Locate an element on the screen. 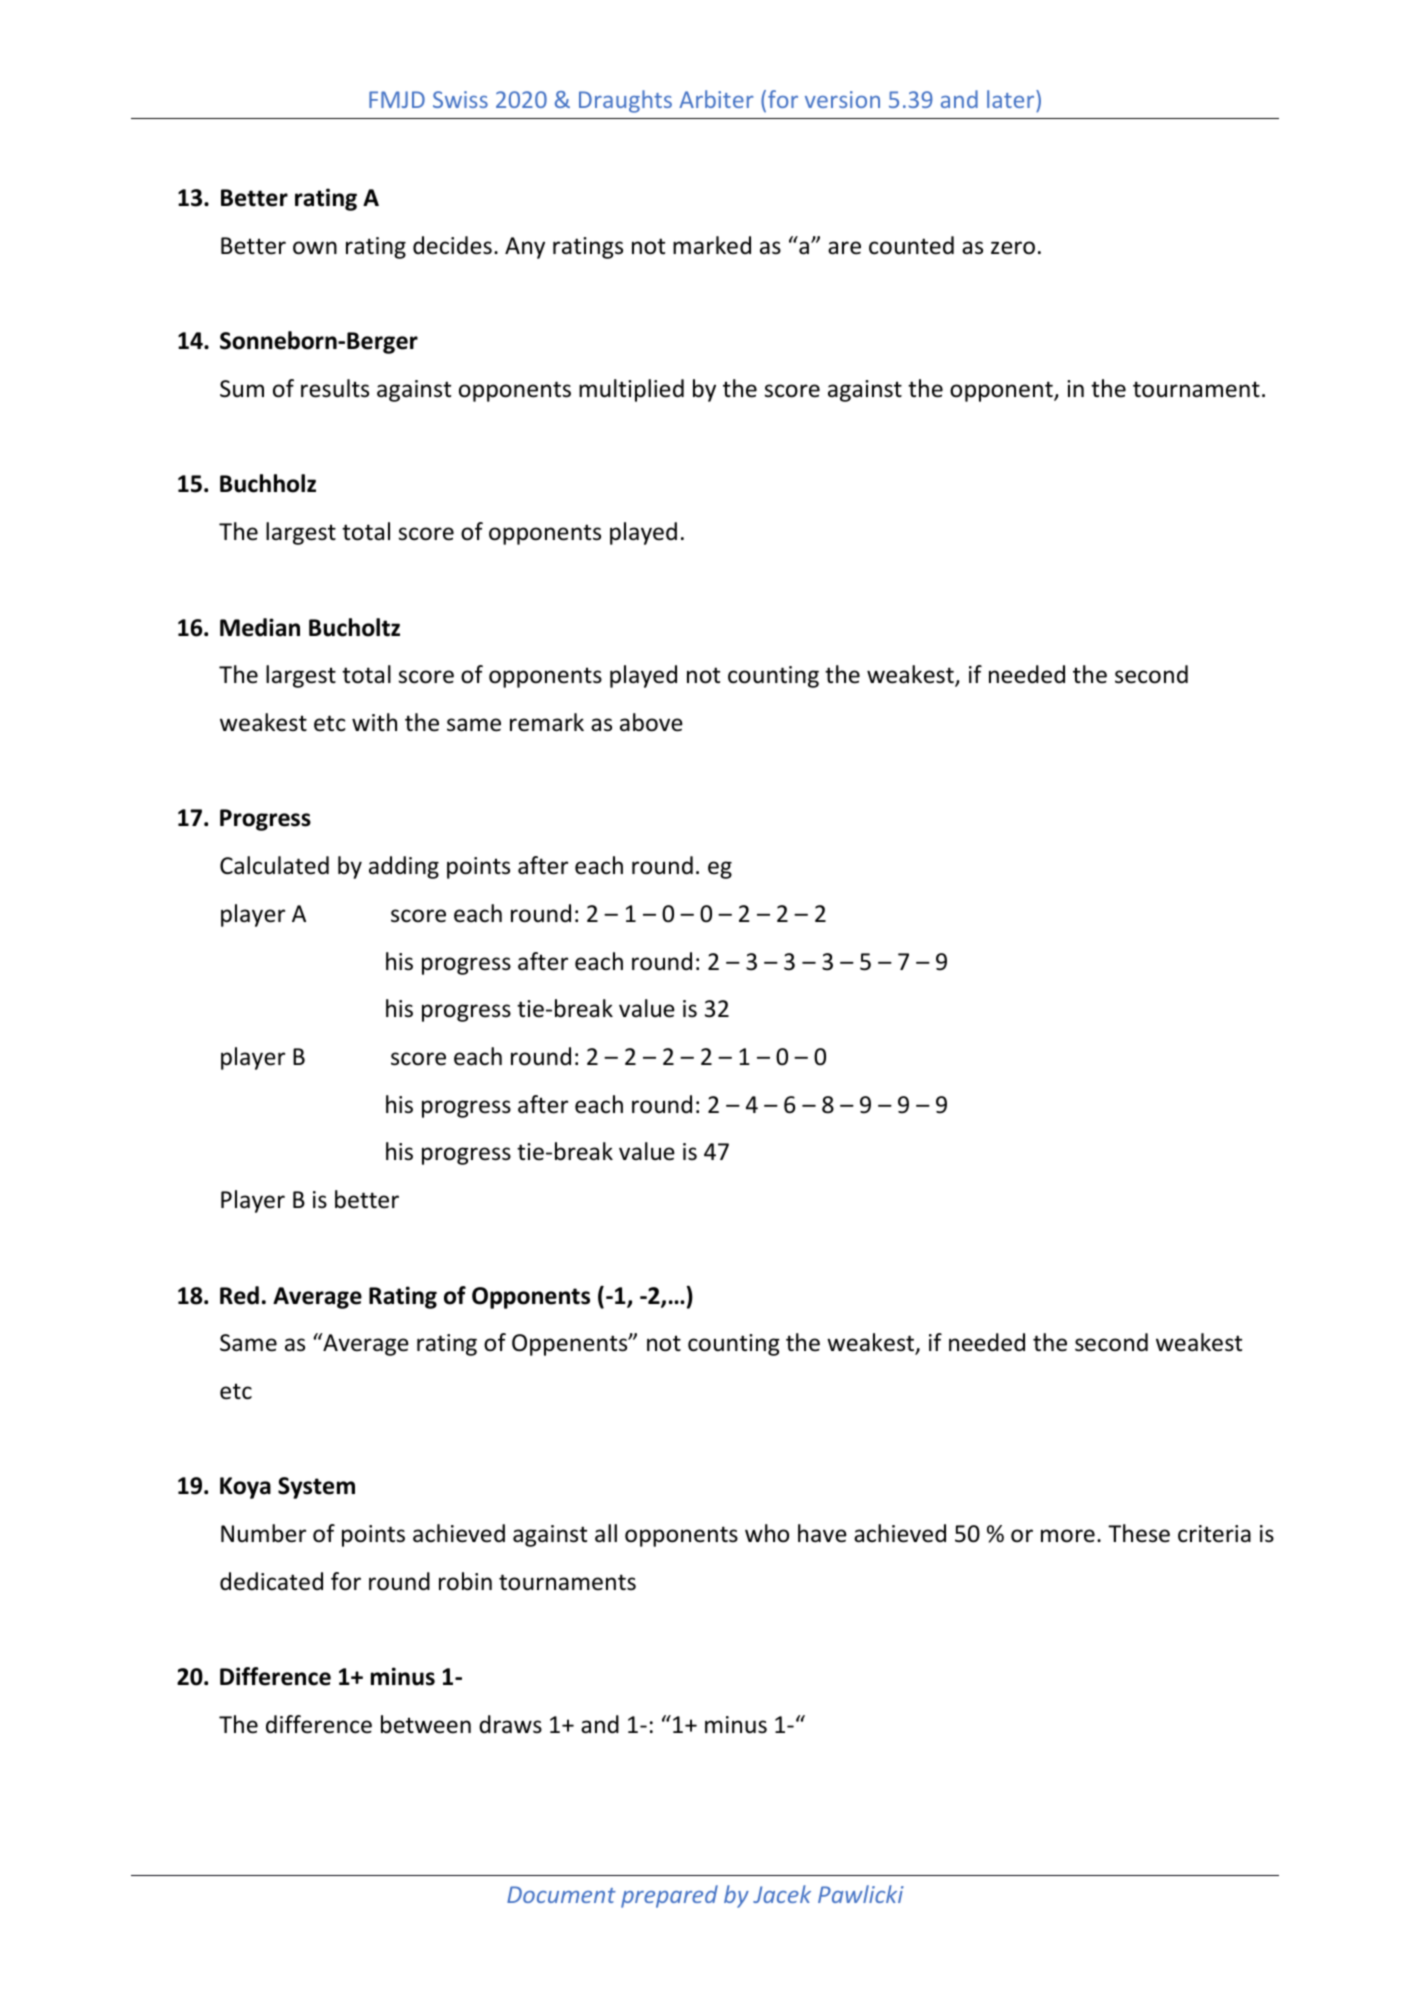  later is located at coordinates (1012, 99).
